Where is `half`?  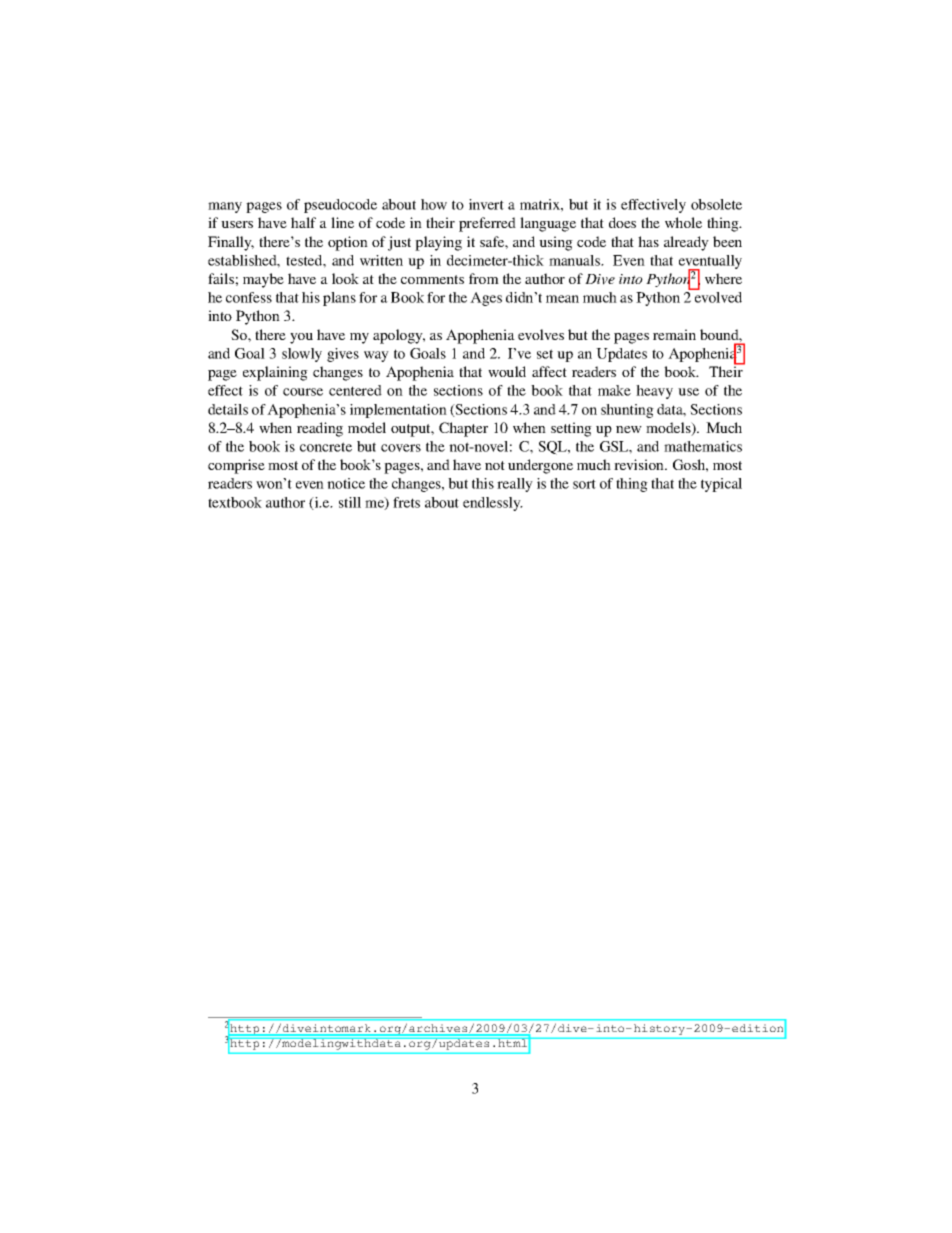
half is located at coordinates (303, 222).
